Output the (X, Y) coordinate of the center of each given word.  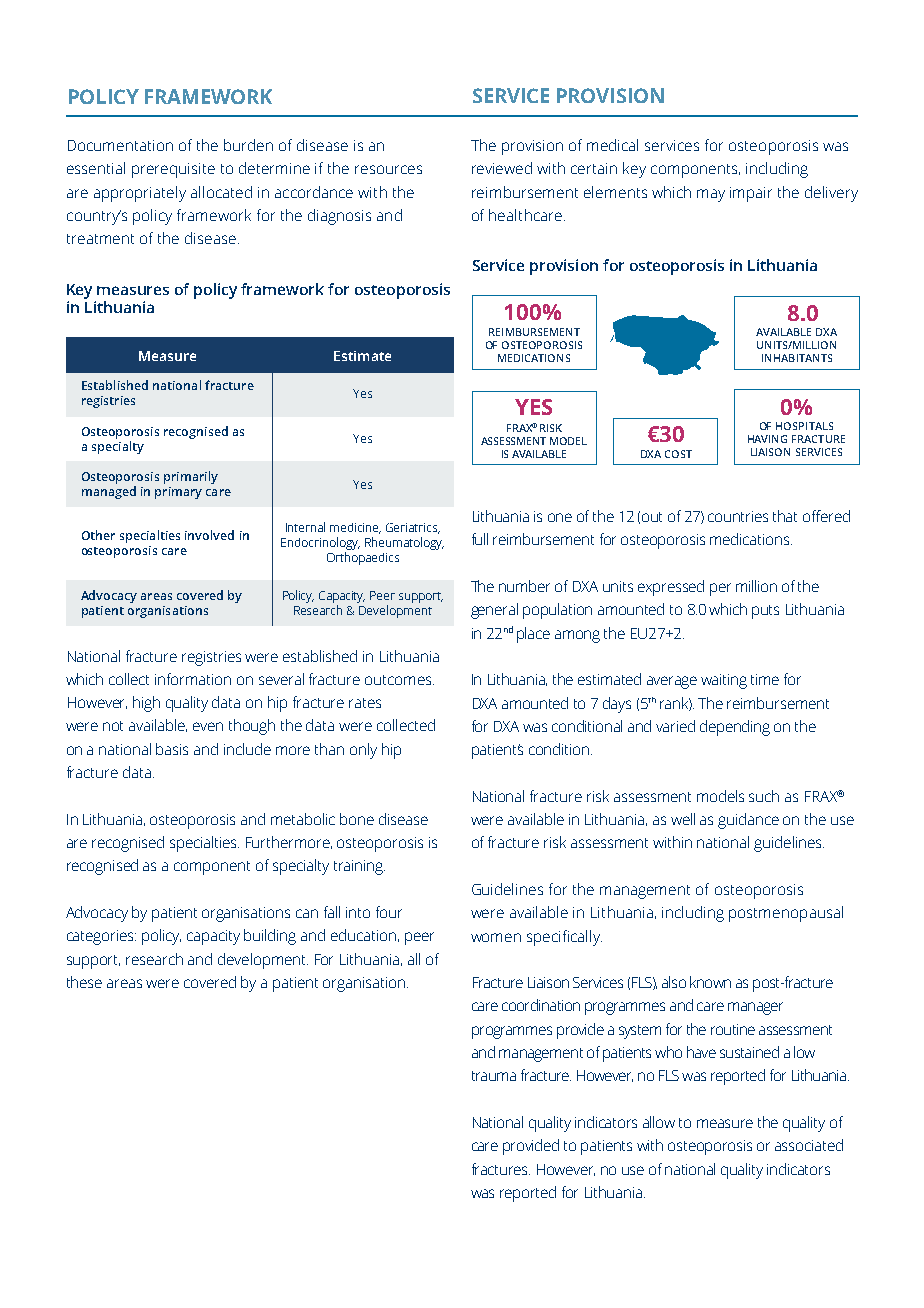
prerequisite (173, 170)
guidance (748, 821)
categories (101, 937)
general (494, 611)
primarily (191, 477)
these (84, 982)
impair (751, 194)
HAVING (767, 439)
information (193, 679)
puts (765, 612)
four (389, 912)
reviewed (502, 168)
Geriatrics (413, 528)
